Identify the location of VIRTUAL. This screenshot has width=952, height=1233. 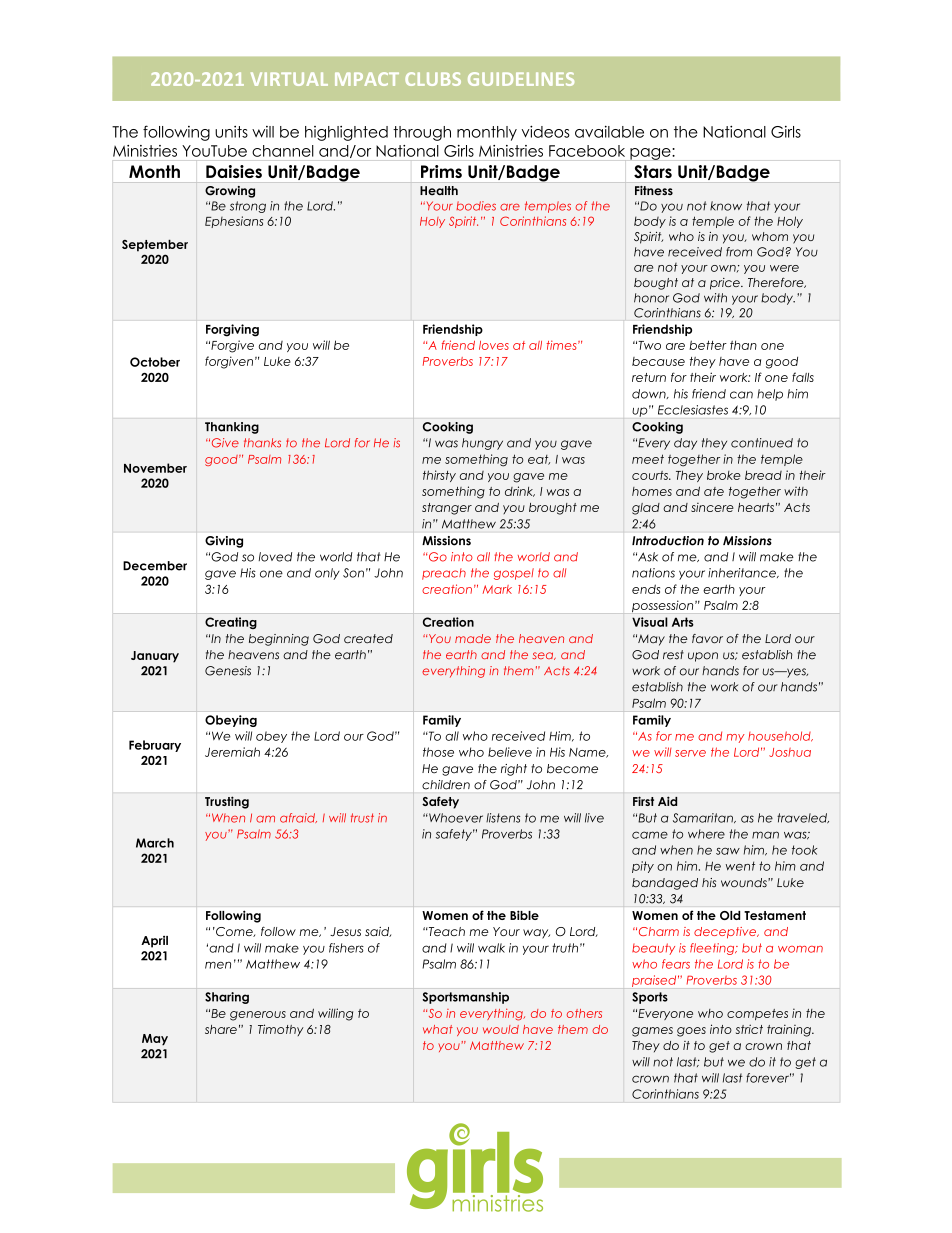
(289, 79).
